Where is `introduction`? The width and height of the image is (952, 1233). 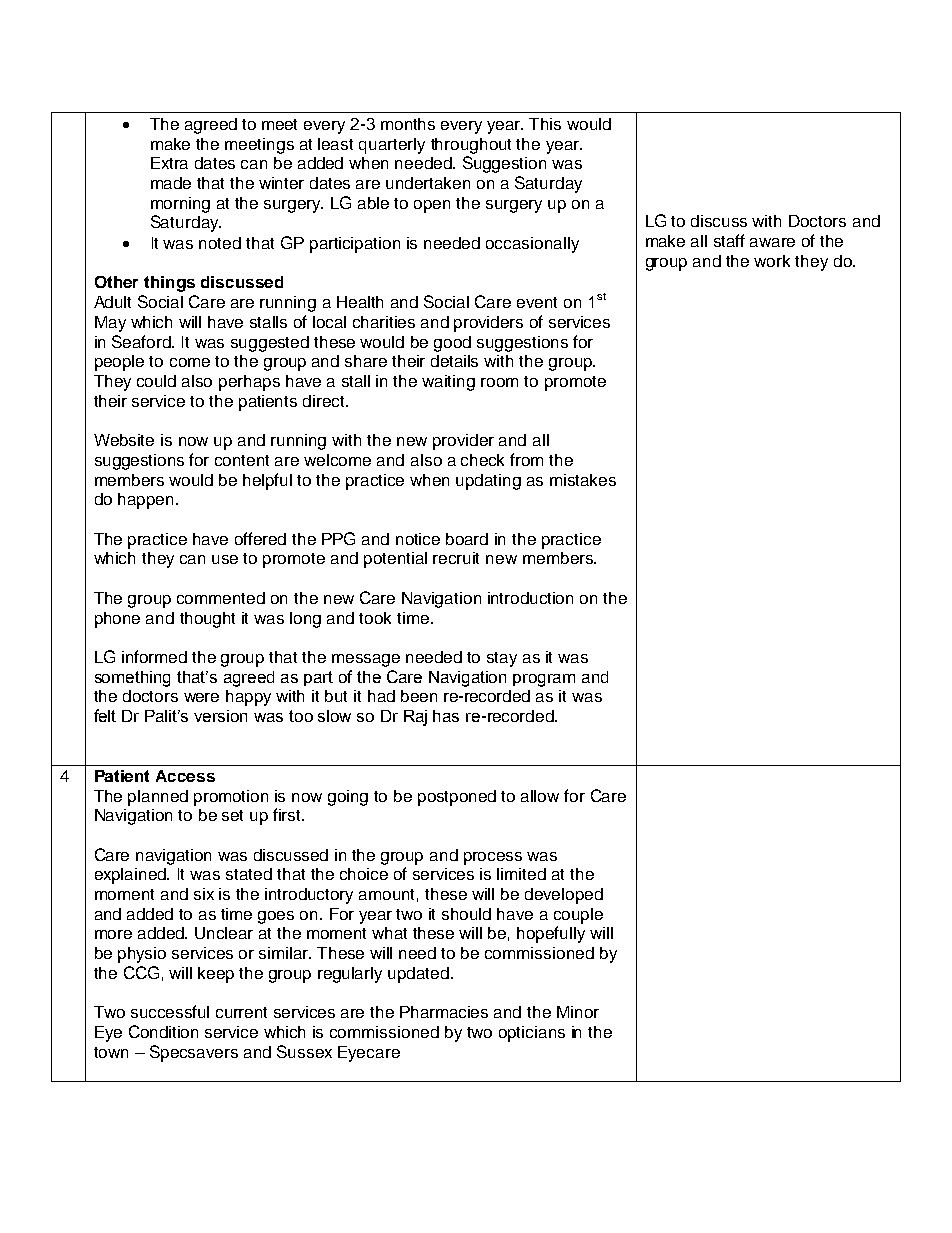
introduction is located at coordinates (530, 598).
